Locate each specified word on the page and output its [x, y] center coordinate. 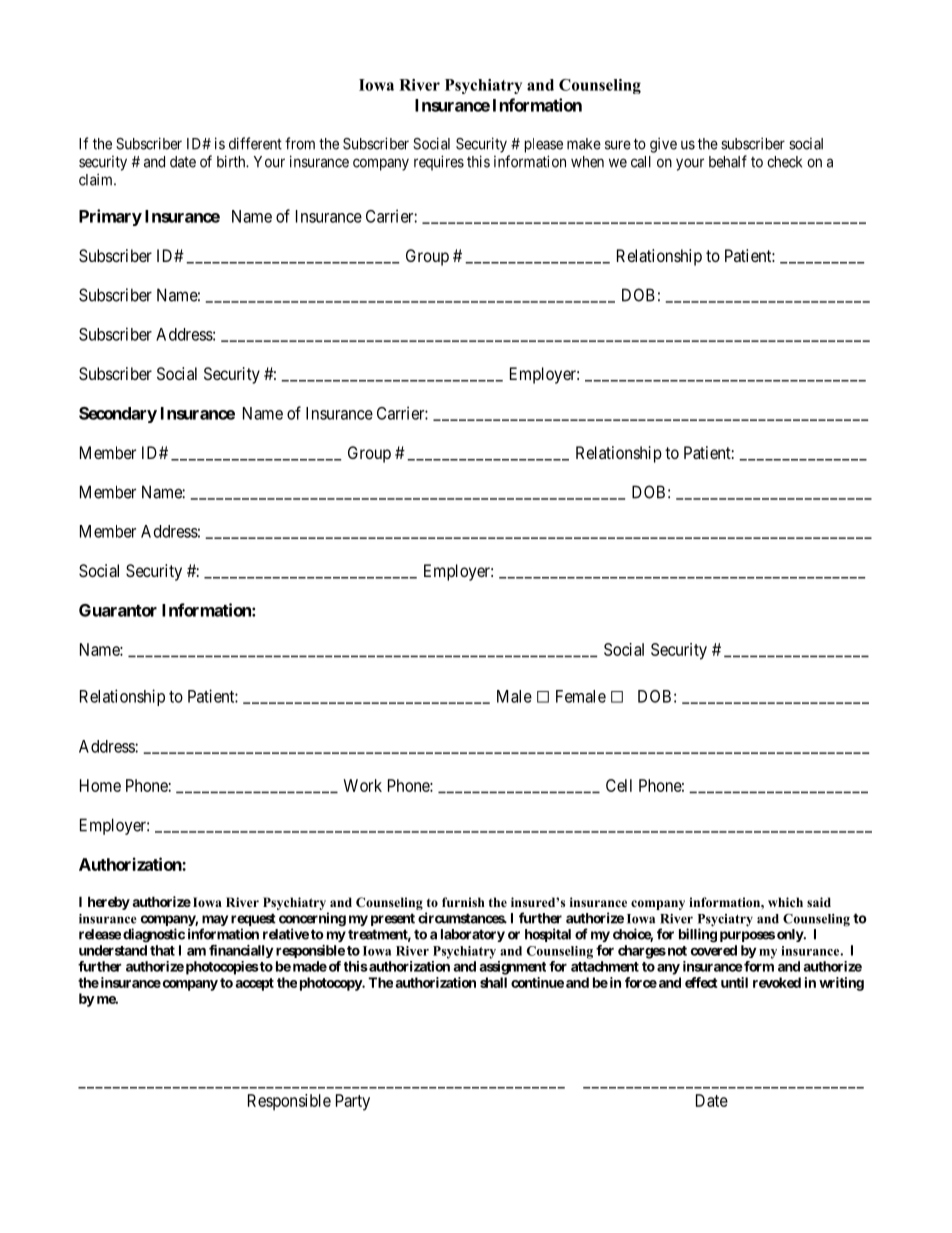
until [734, 982]
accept [254, 984]
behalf [728, 161]
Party [353, 1102]
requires [439, 163]
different [255, 143]
